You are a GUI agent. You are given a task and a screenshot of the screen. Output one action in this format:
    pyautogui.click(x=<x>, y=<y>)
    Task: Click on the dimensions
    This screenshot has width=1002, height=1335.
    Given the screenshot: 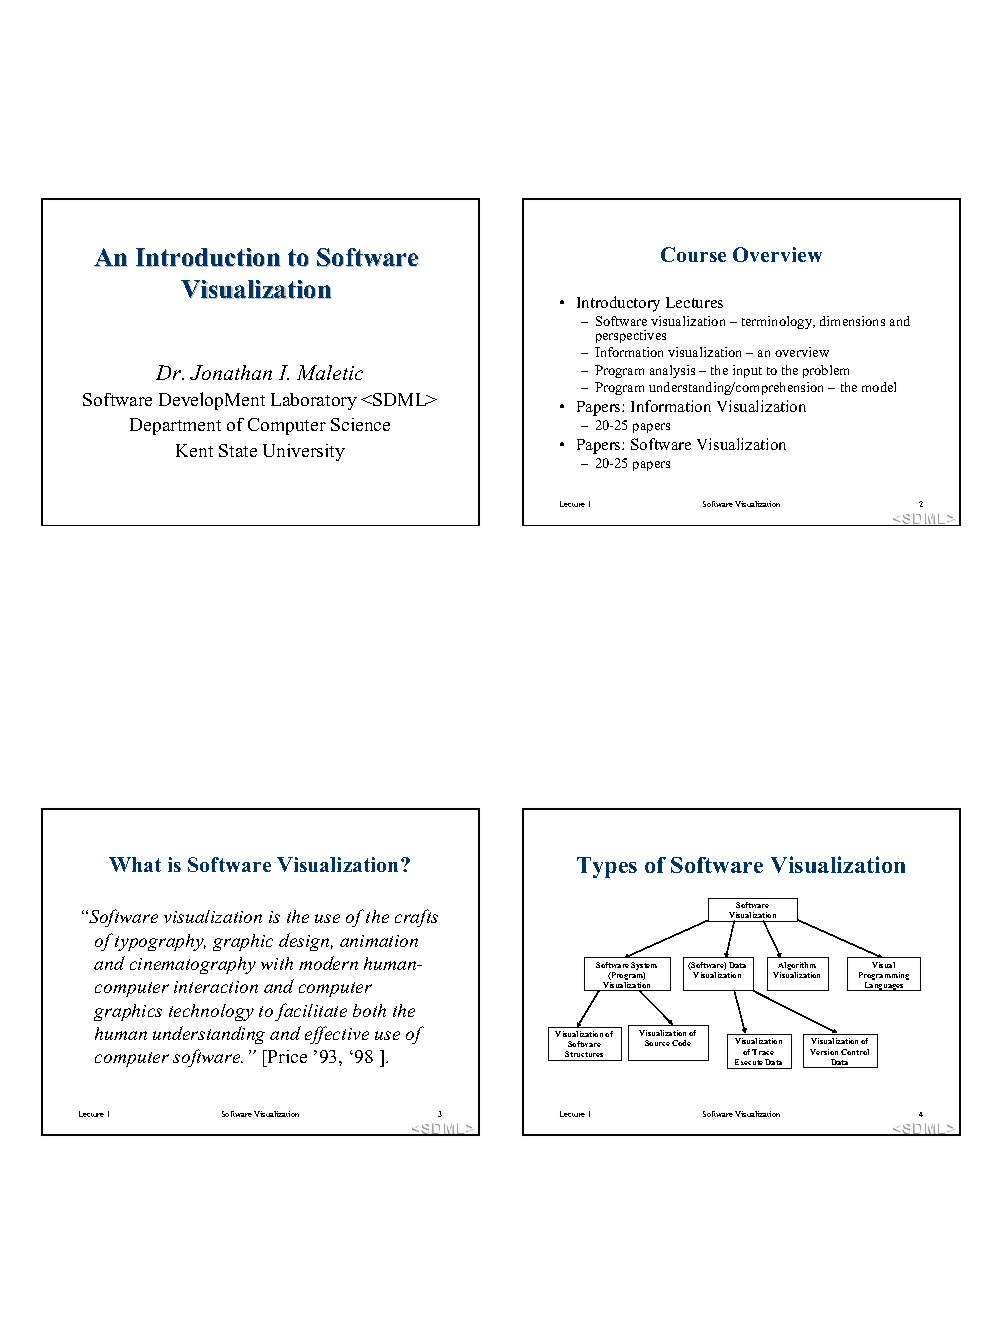 What is the action you would take?
    pyautogui.click(x=852, y=321)
